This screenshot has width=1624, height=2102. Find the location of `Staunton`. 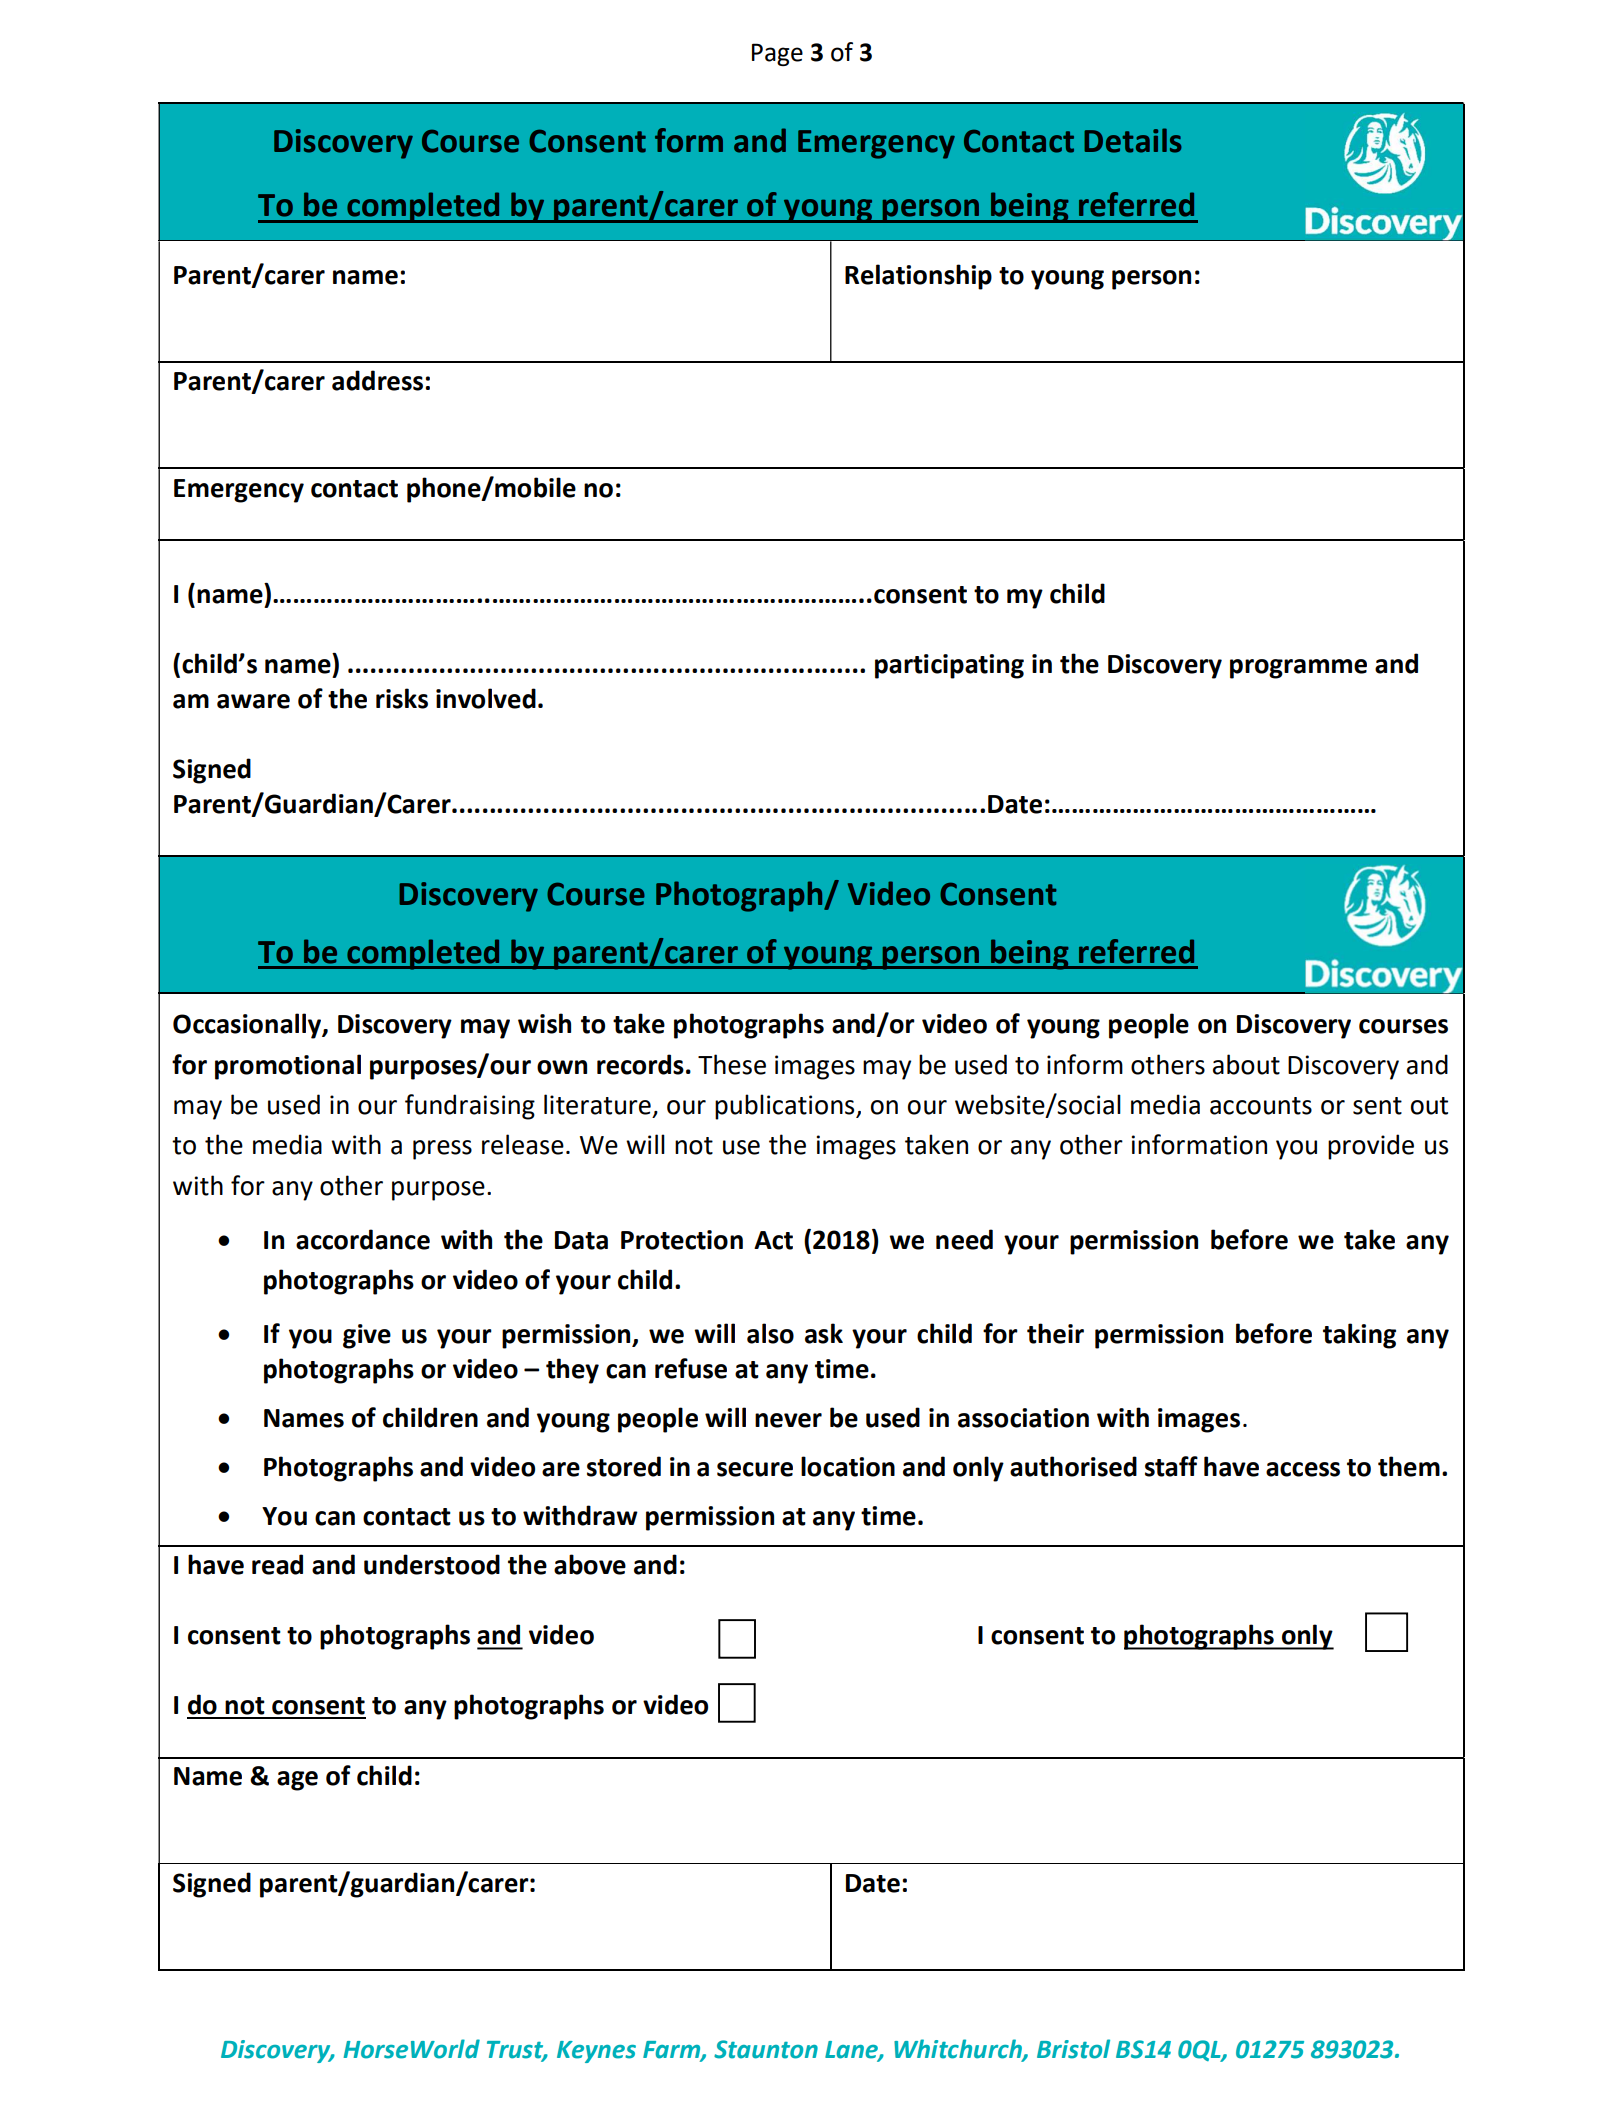

Staunton is located at coordinates (766, 2049).
